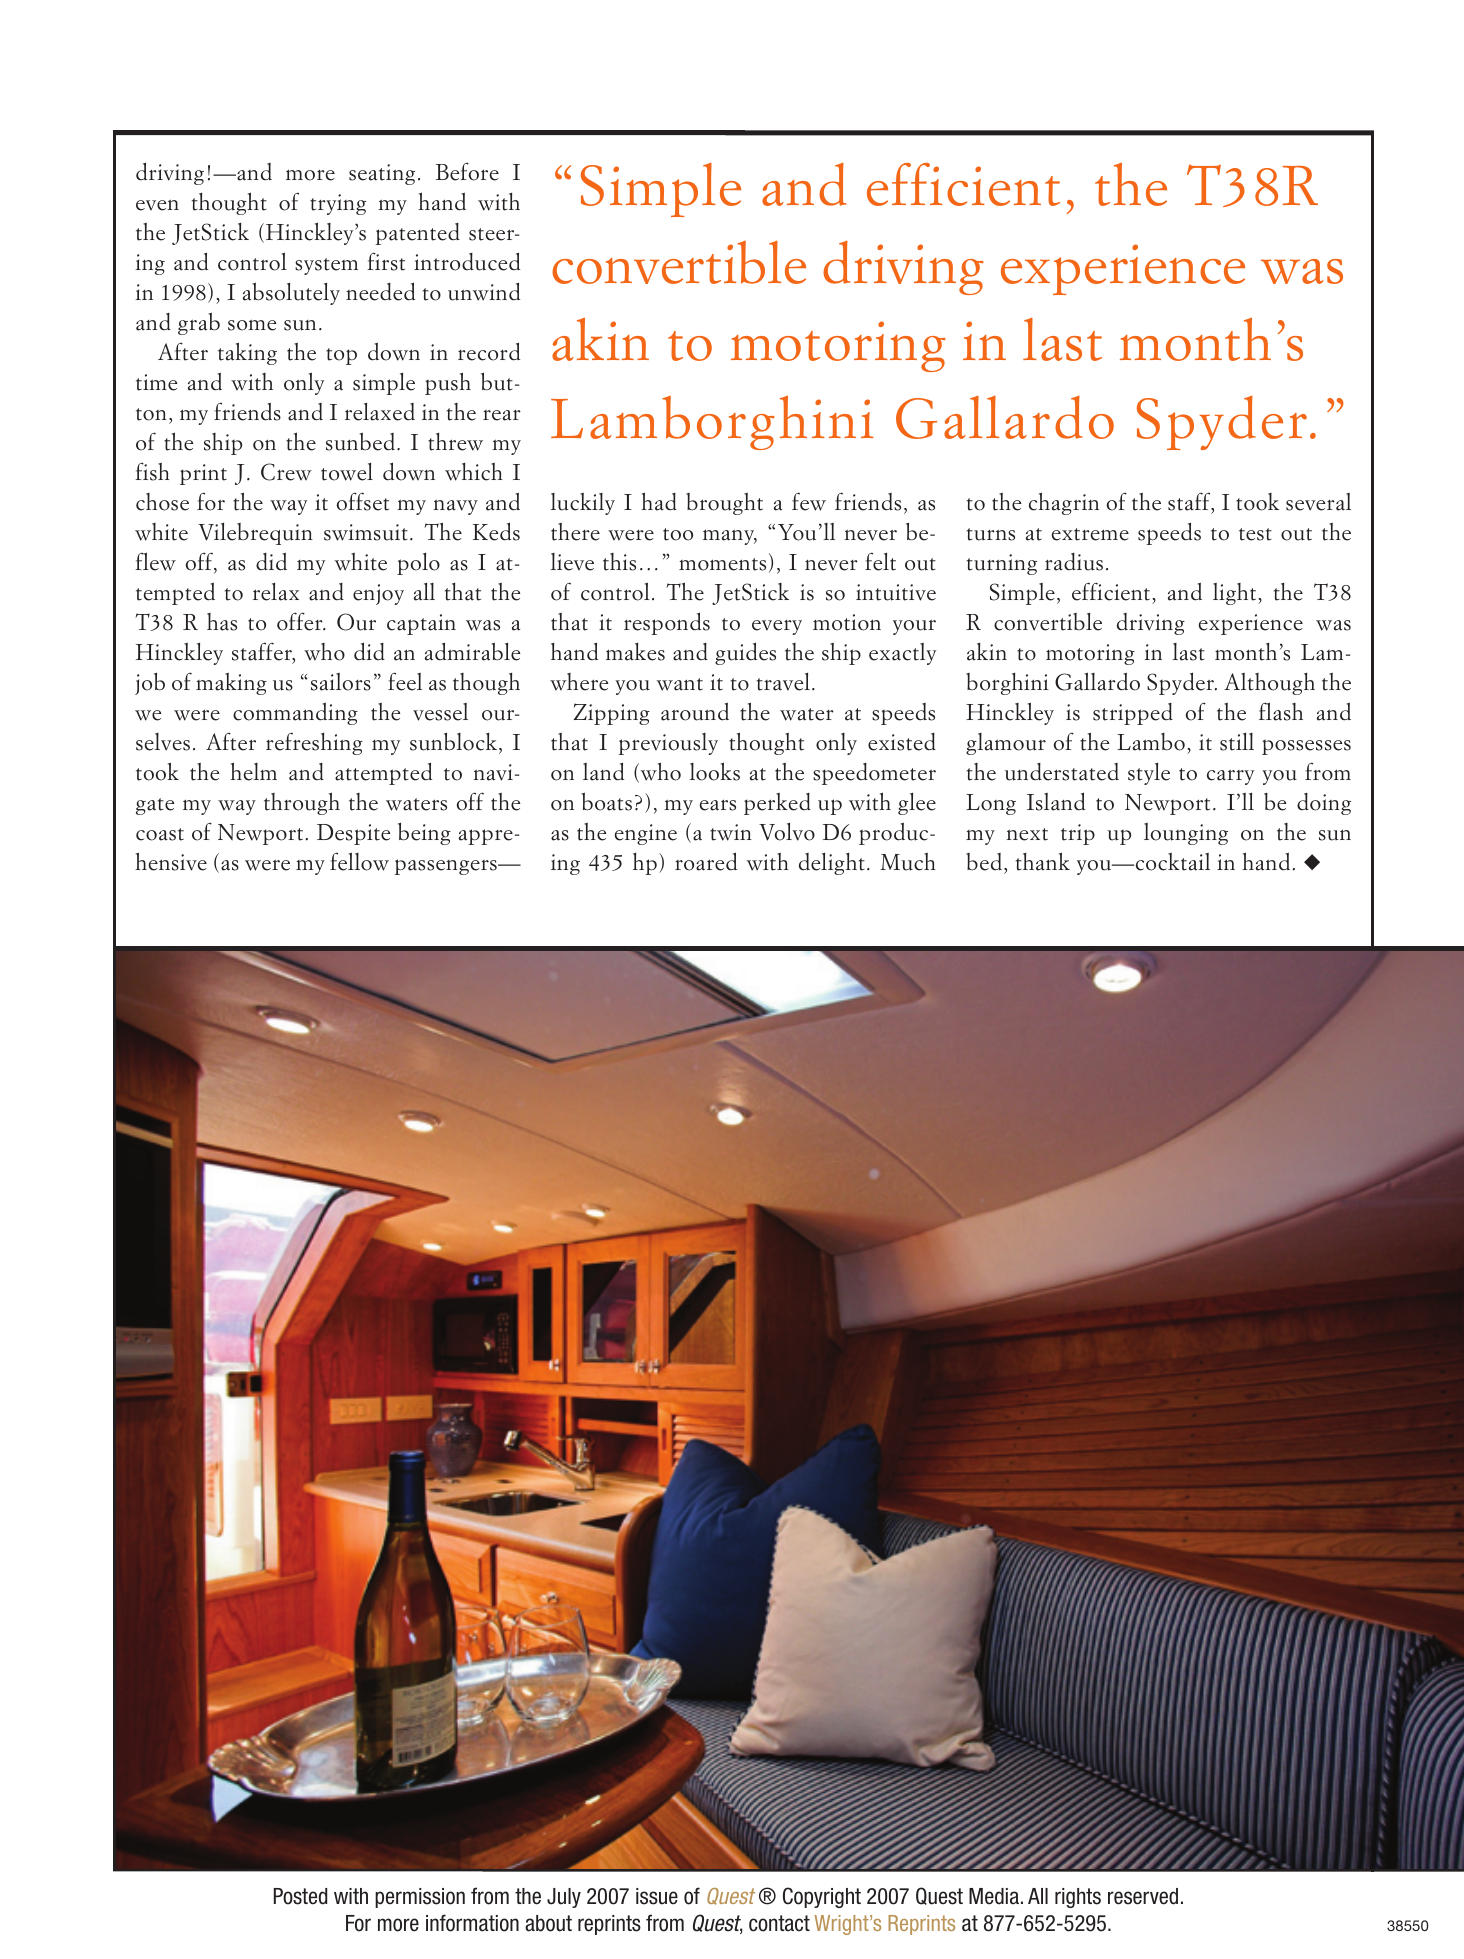 The width and height of the document is (1464, 1959). What do you see at coordinates (300, 1896) in the document?
I see `Posted` at bounding box center [300, 1896].
